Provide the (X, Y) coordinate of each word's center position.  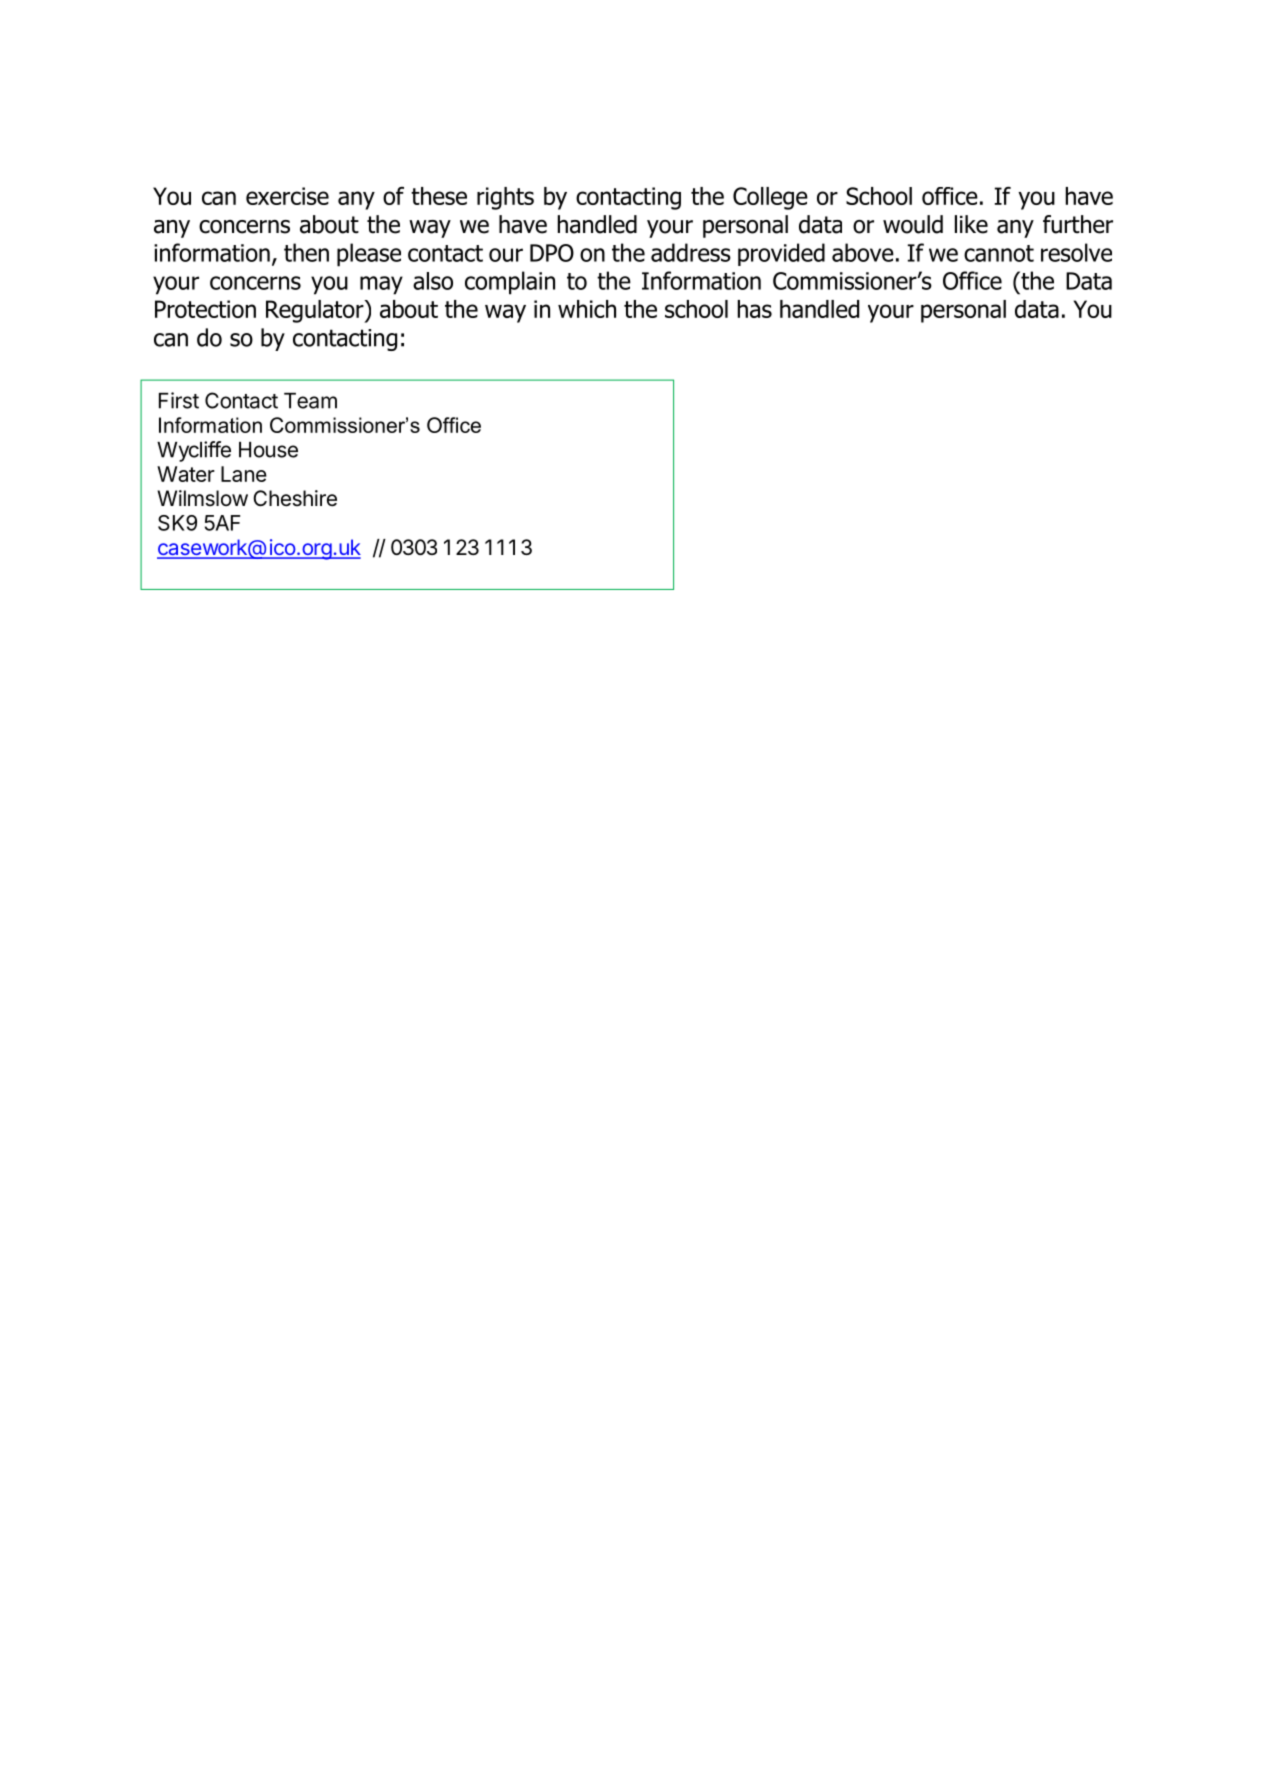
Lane (244, 474)
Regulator (316, 311)
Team (310, 401)
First (179, 400)
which (587, 309)
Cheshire (295, 498)
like (971, 224)
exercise (287, 196)
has (755, 309)
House (268, 450)
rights (505, 198)
